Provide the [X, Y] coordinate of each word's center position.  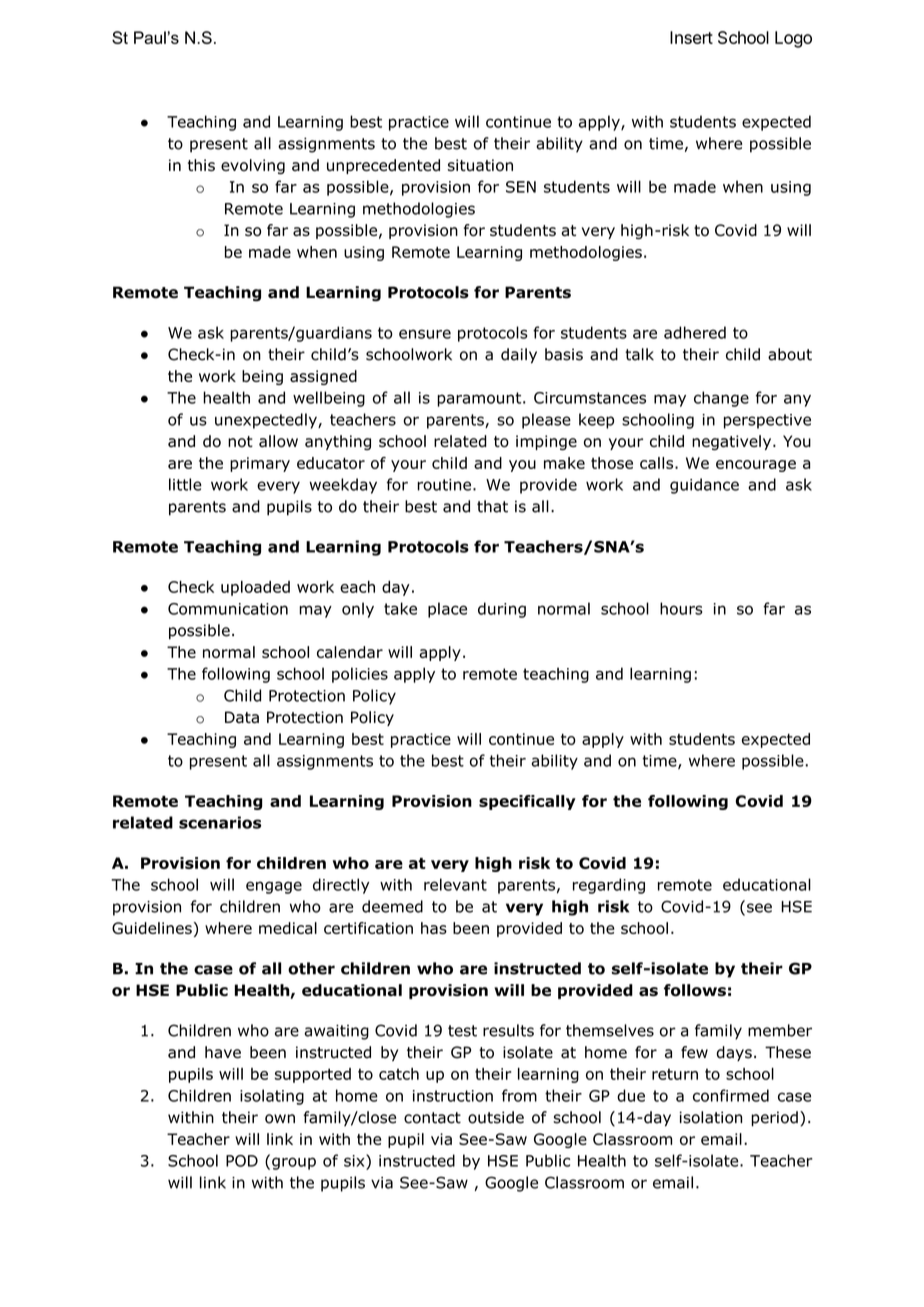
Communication [228, 609]
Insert [691, 37]
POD [242, 1161]
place [447, 610]
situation [480, 165]
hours [681, 608]
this [201, 165]
